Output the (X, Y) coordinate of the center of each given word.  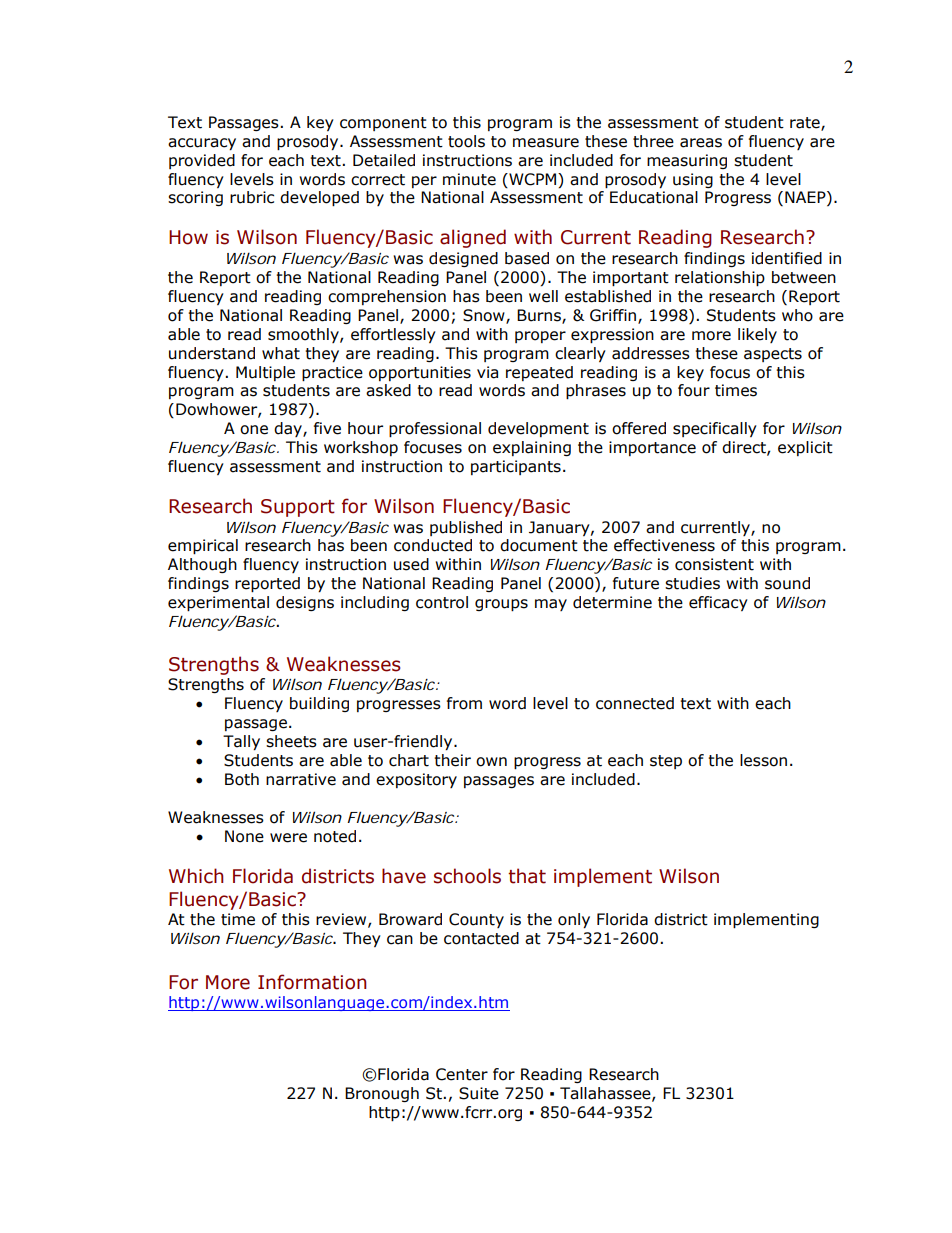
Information (312, 982)
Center (462, 1074)
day (289, 429)
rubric (252, 197)
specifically (715, 429)
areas (701, 143)
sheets (291, 741)
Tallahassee (606, 1094)
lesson (763, 760)
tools (466, 141)
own (491, 762)
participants (516, 467)
